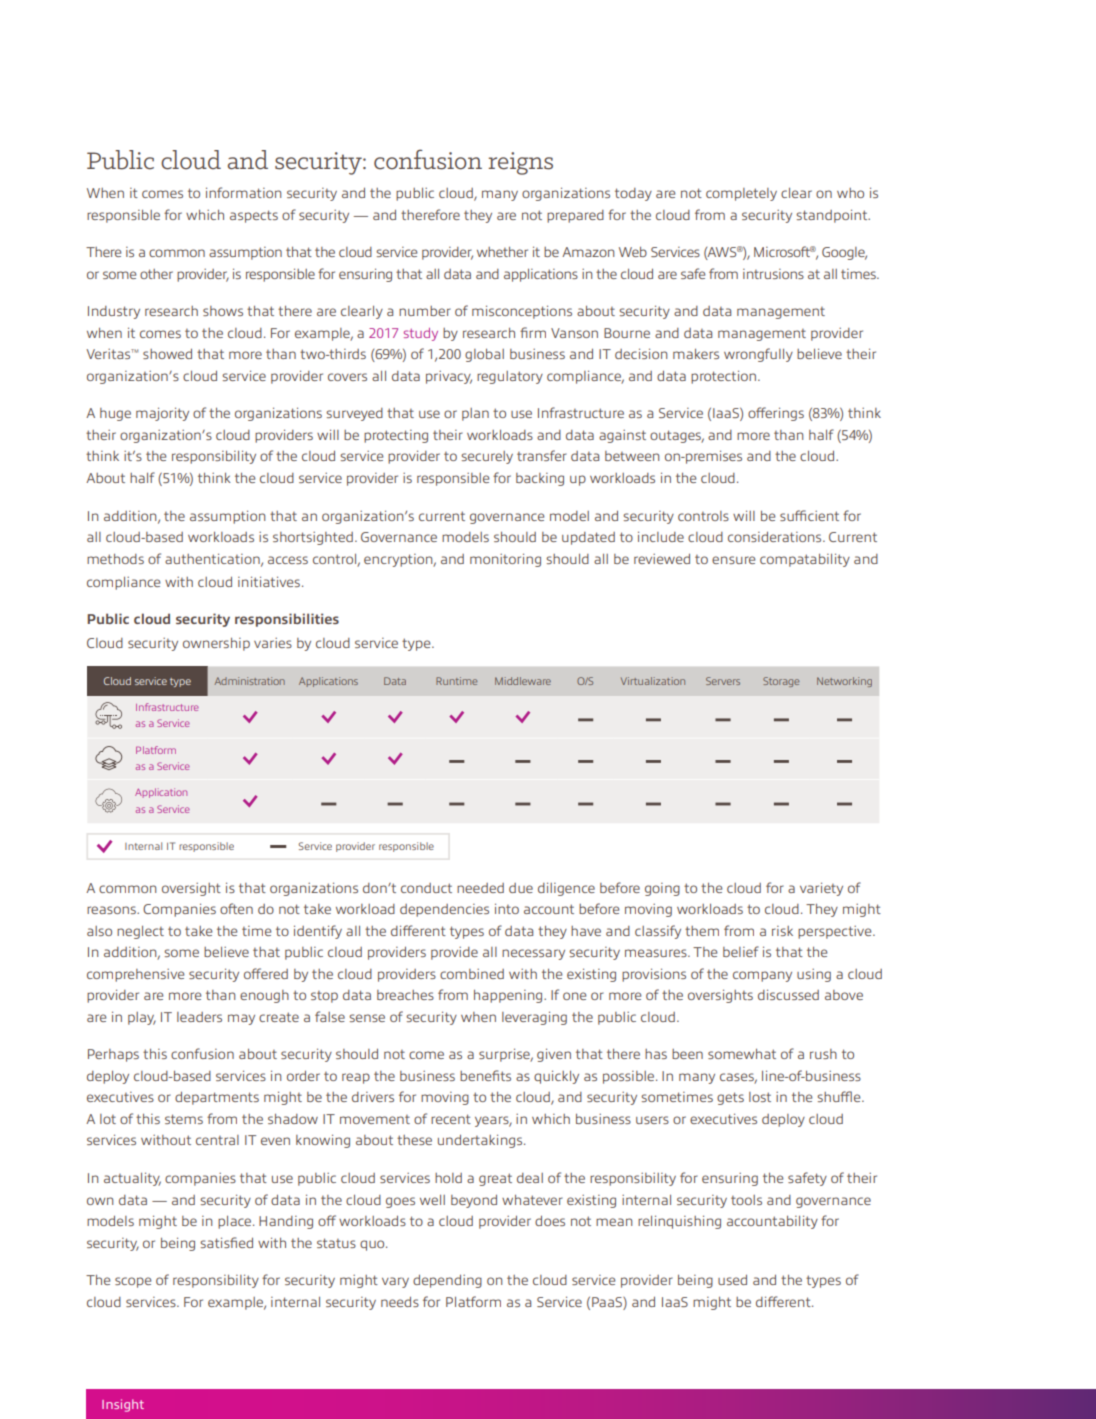 This document has width=1096, height=1419. Describe the element at coordinates (505, 560) in the document. I see `monitoring` at that location.
